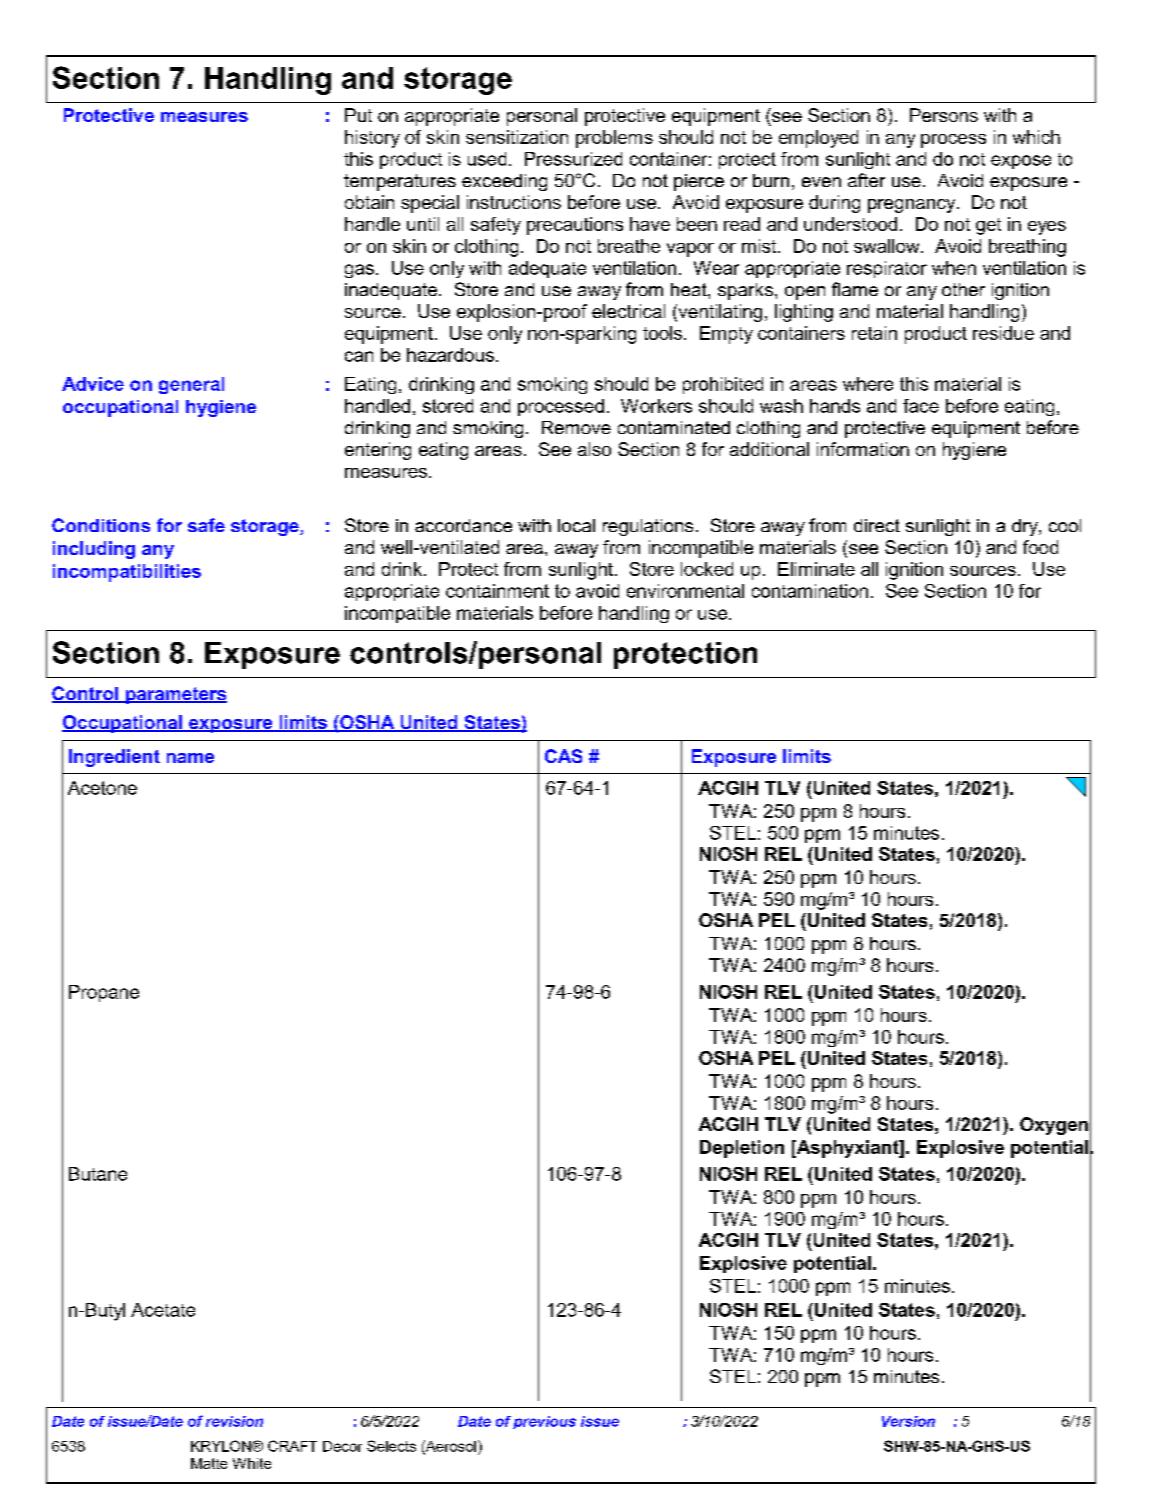 This document has height=1512, width=1168. I want to click on Persons, so click(944, 115).
